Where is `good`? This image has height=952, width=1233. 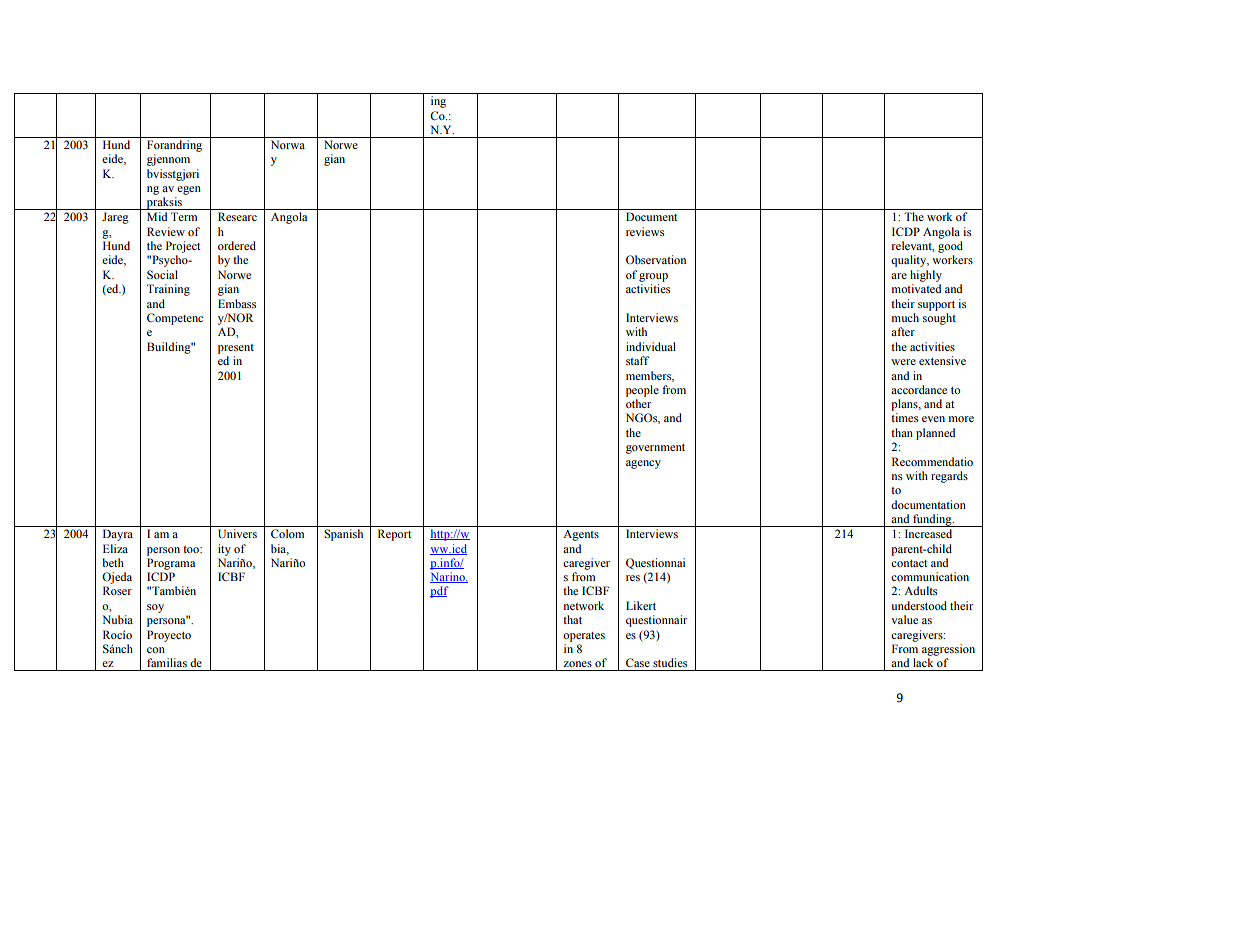 good is located at coordinates (950, 247).
